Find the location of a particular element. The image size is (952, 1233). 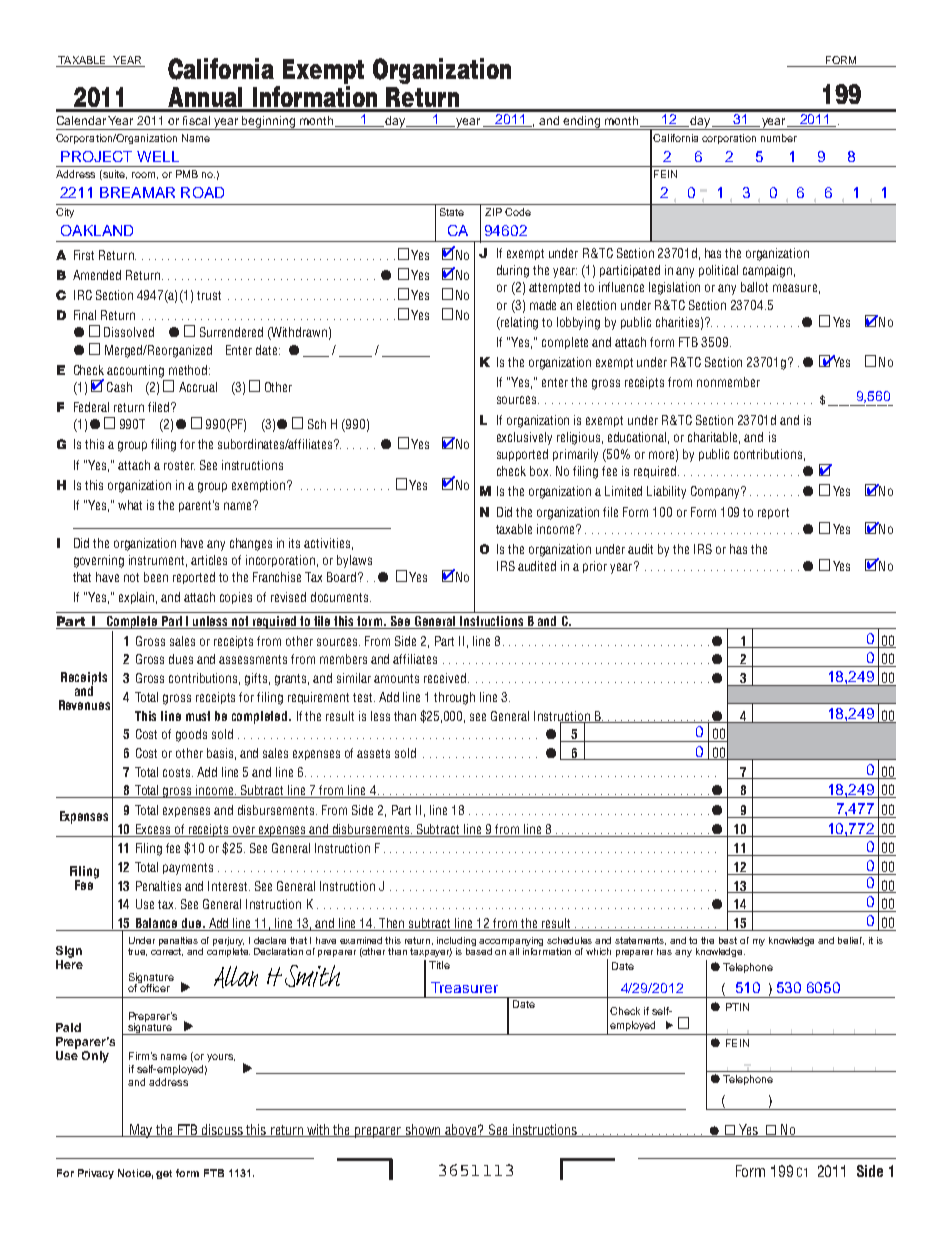

prior is located at coordinates (595, 567).
